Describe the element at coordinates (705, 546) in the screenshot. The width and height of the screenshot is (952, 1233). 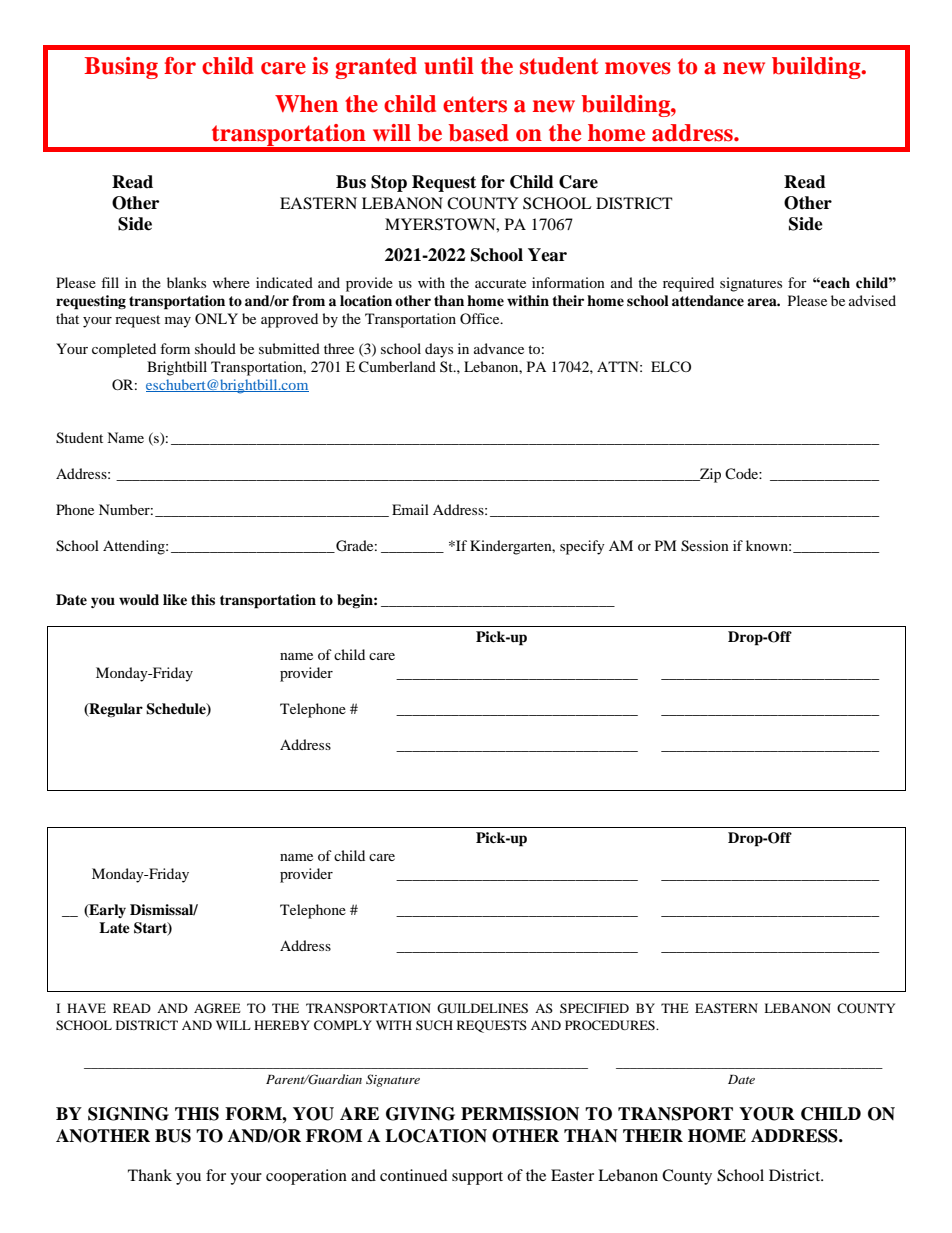
I see `Session` at that location.
